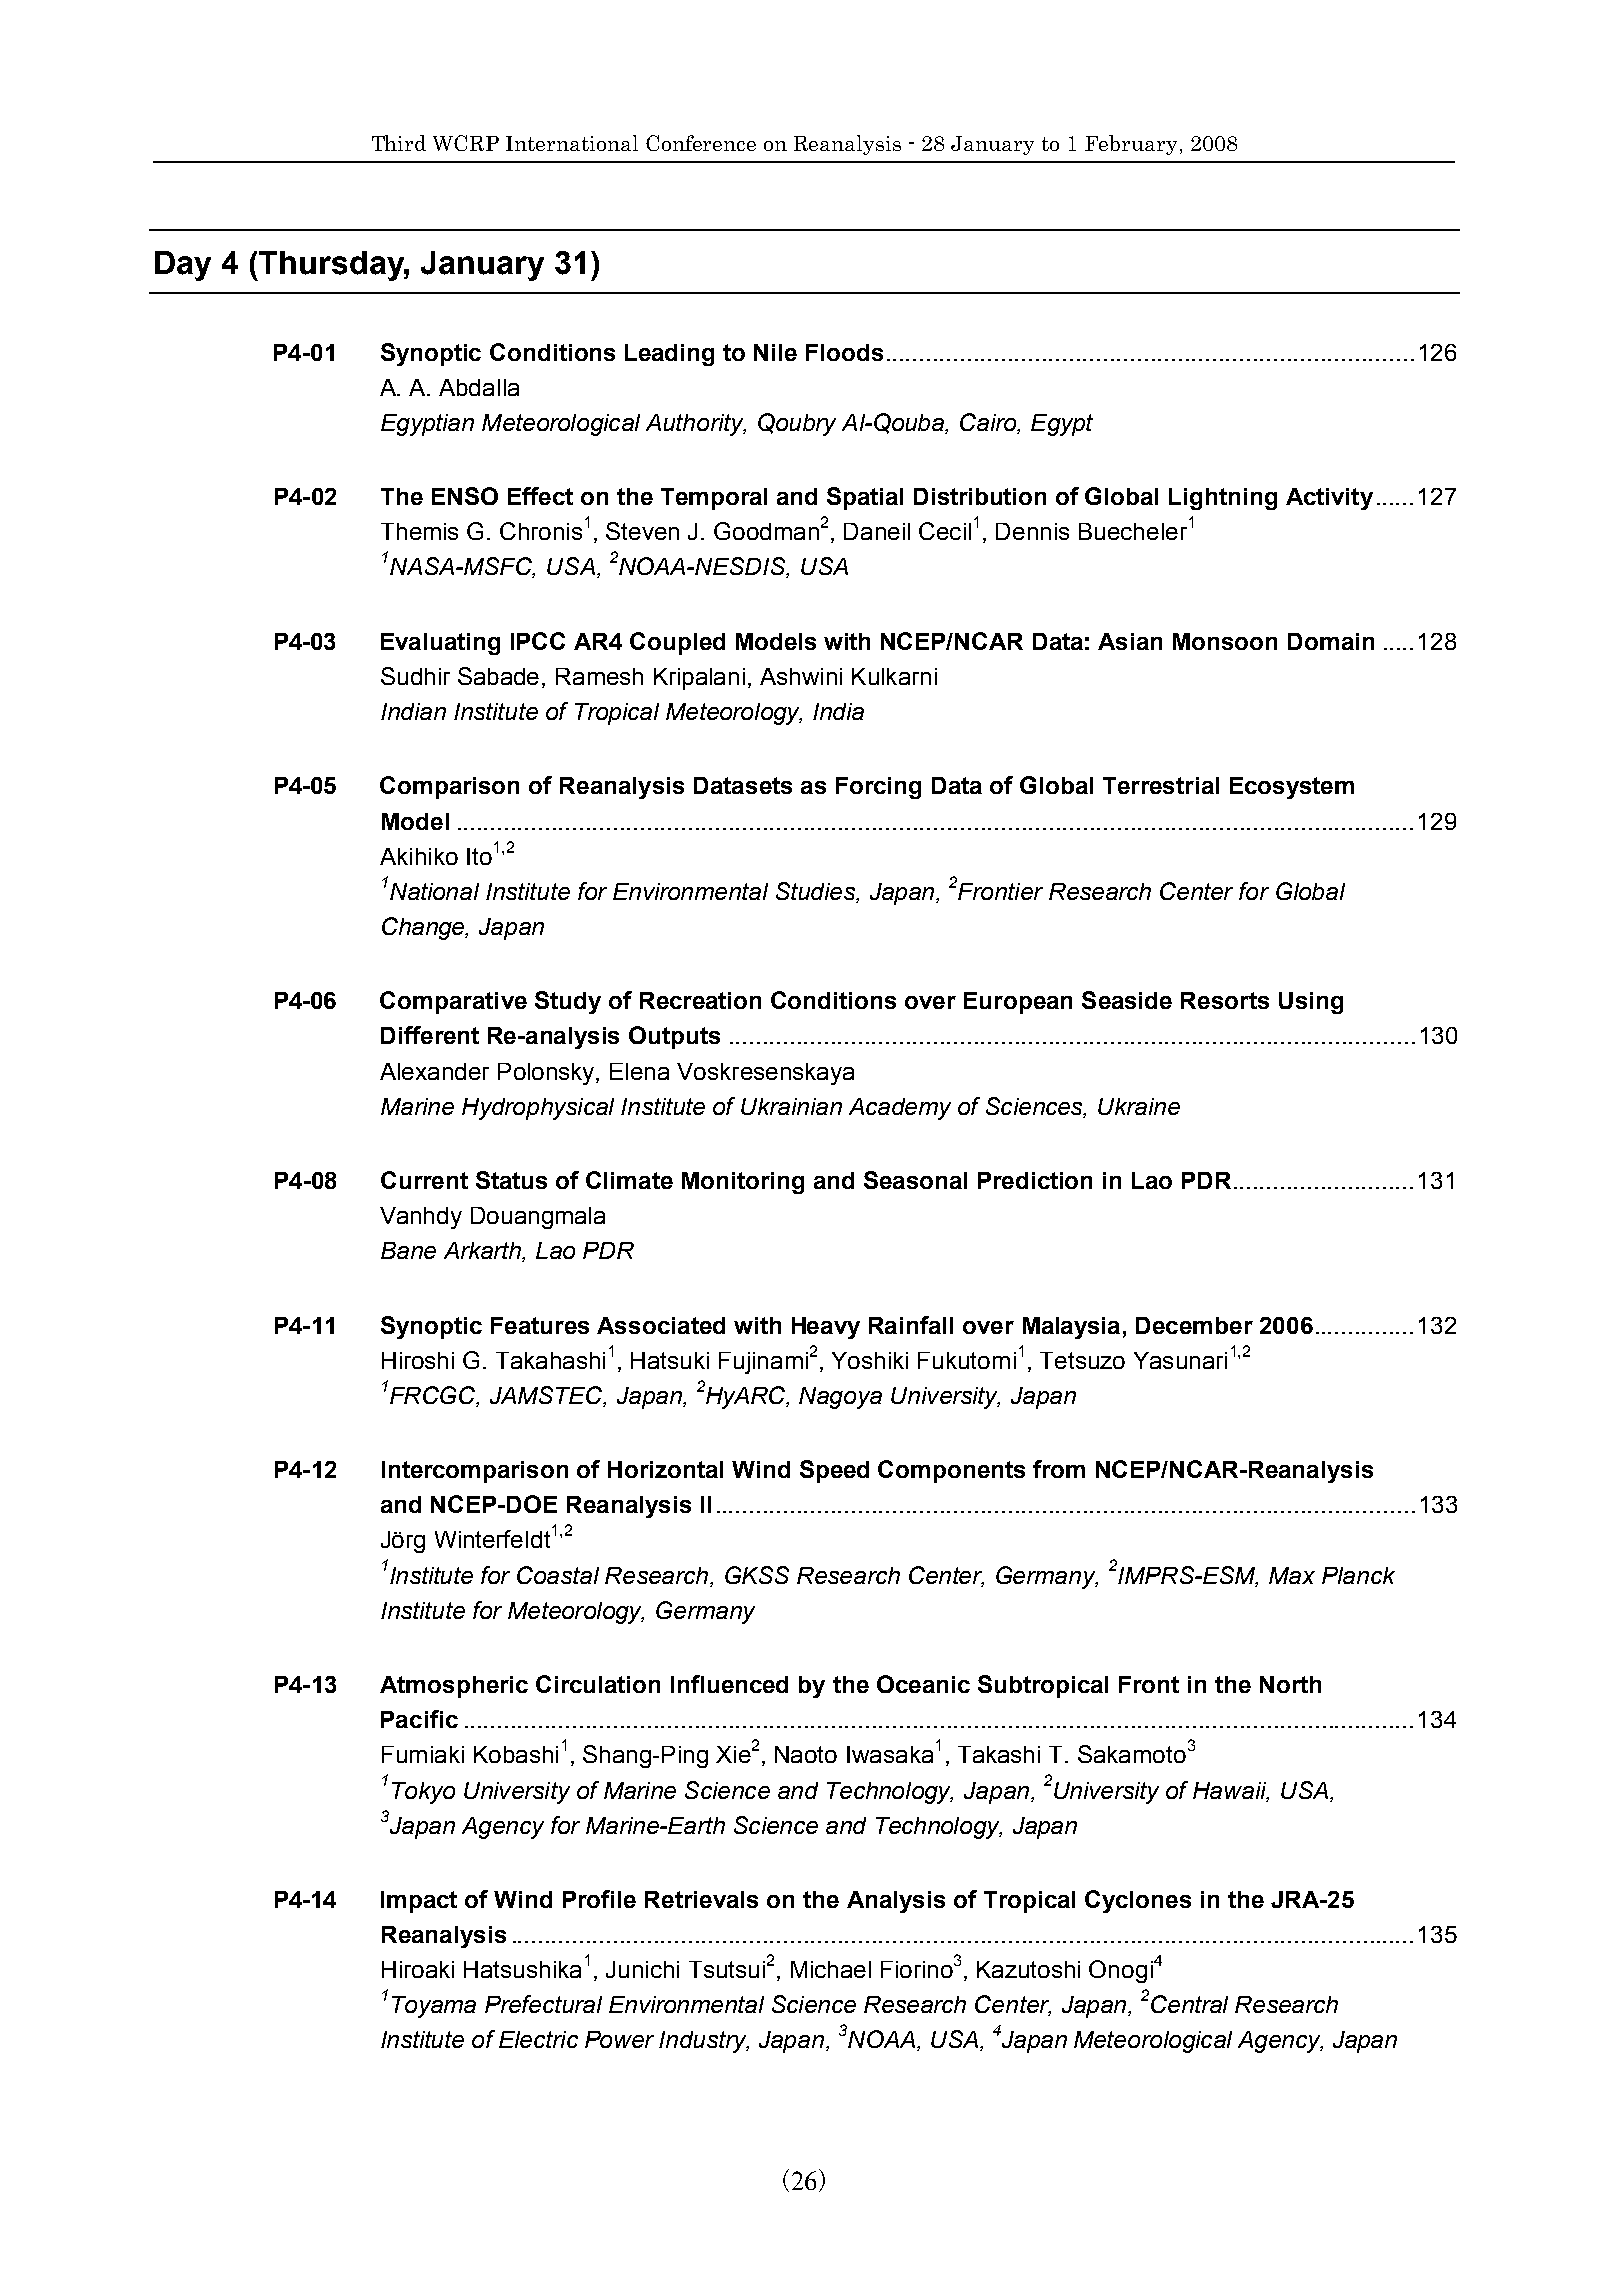 Image resolution: width=1608 pixels, height=2274 pixels. What do you see at coordinates (775, 352) in the document?
I see `Nile` at bounding box center [775, 352].
